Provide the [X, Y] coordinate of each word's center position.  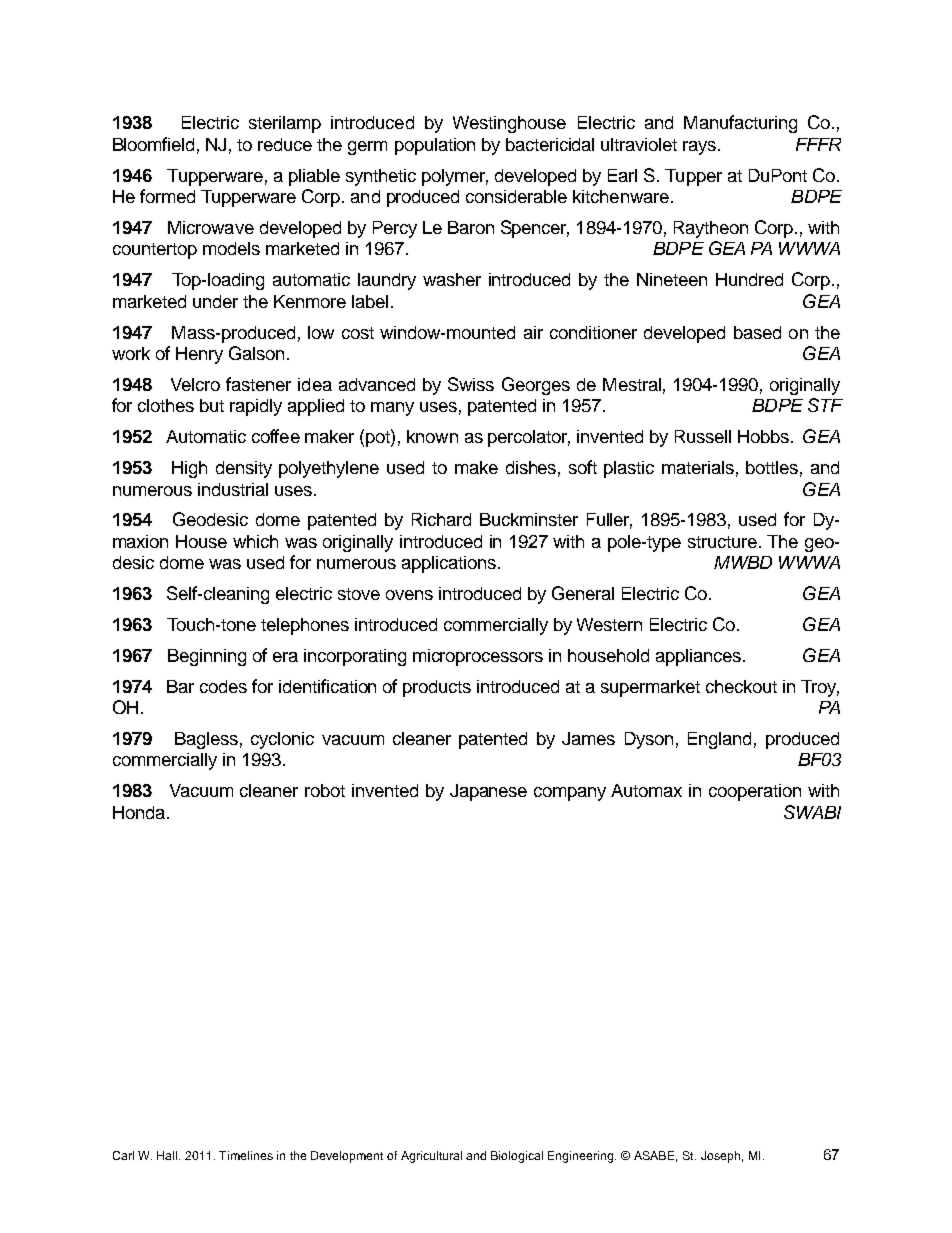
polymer [455, 177]
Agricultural [431, 1157]
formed [167, 196]
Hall [168, 1155]
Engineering [582, 1157]
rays [699, 148]
